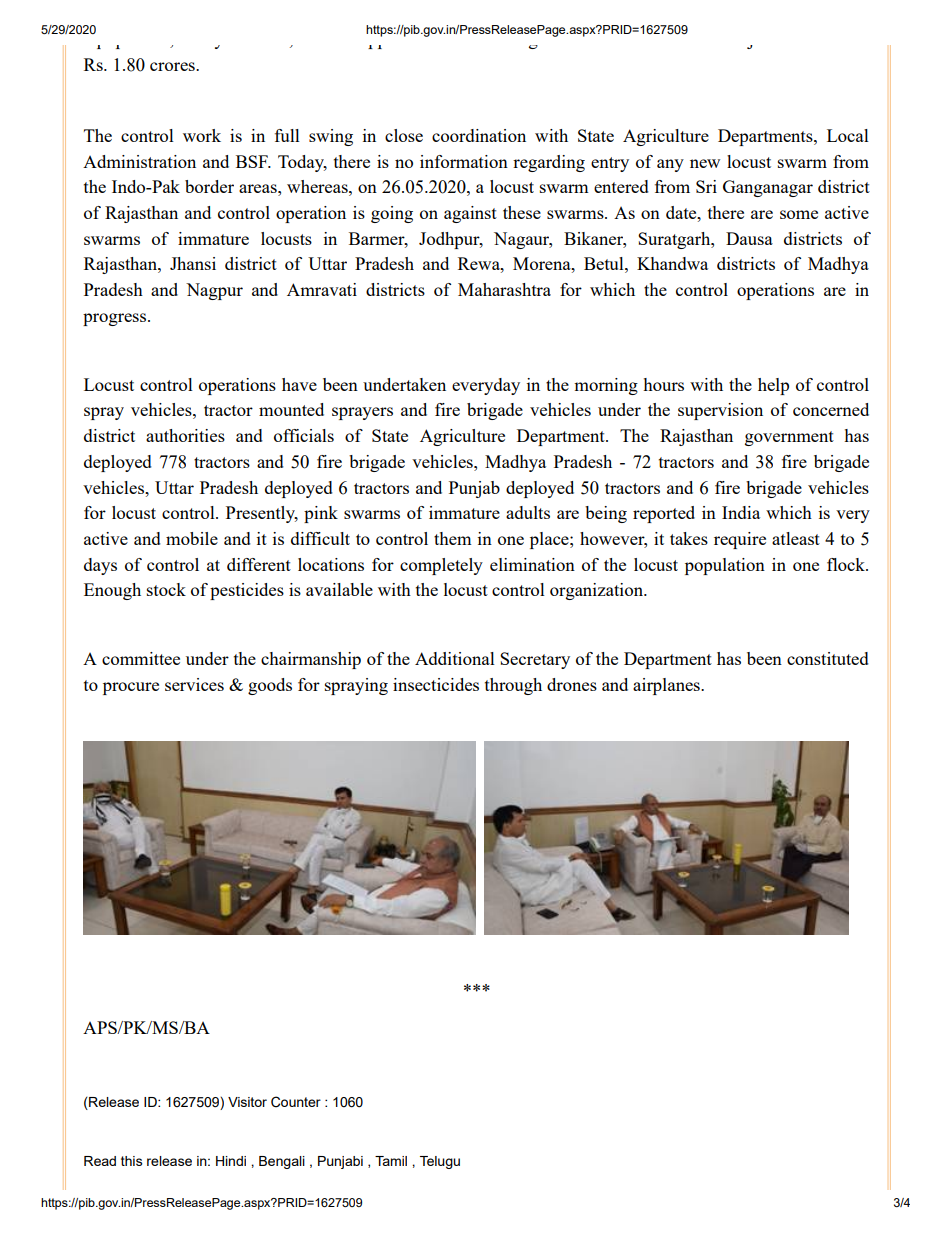  Describe the element at coordinates (231, 1161) in the screenshot. I see `Hindi` at that location.
